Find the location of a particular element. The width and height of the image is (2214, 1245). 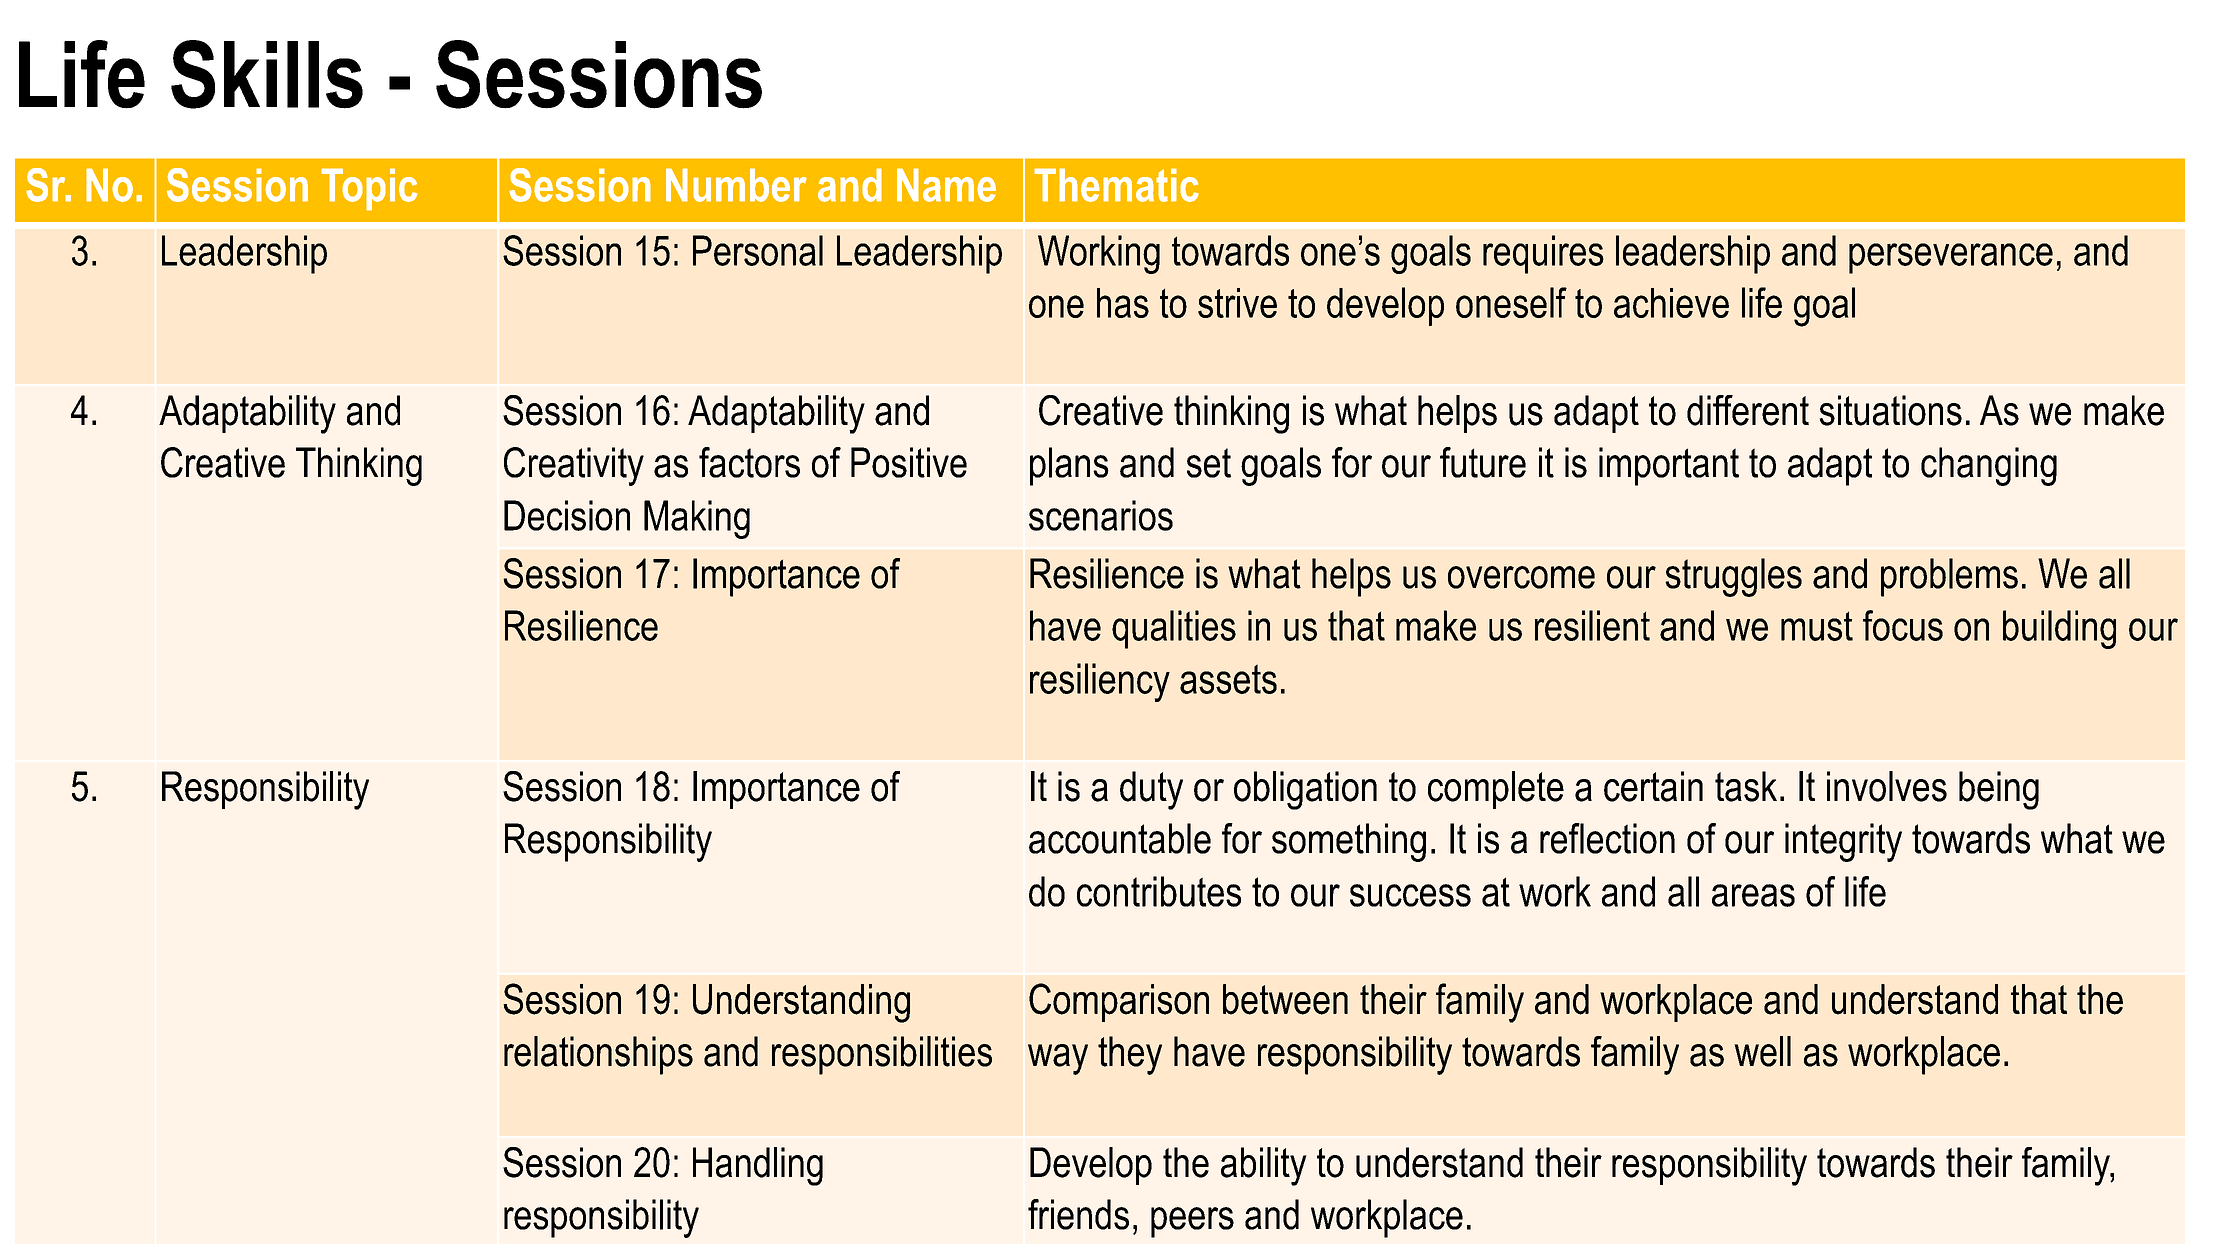

Skills is located at coordinates (267, 74).
